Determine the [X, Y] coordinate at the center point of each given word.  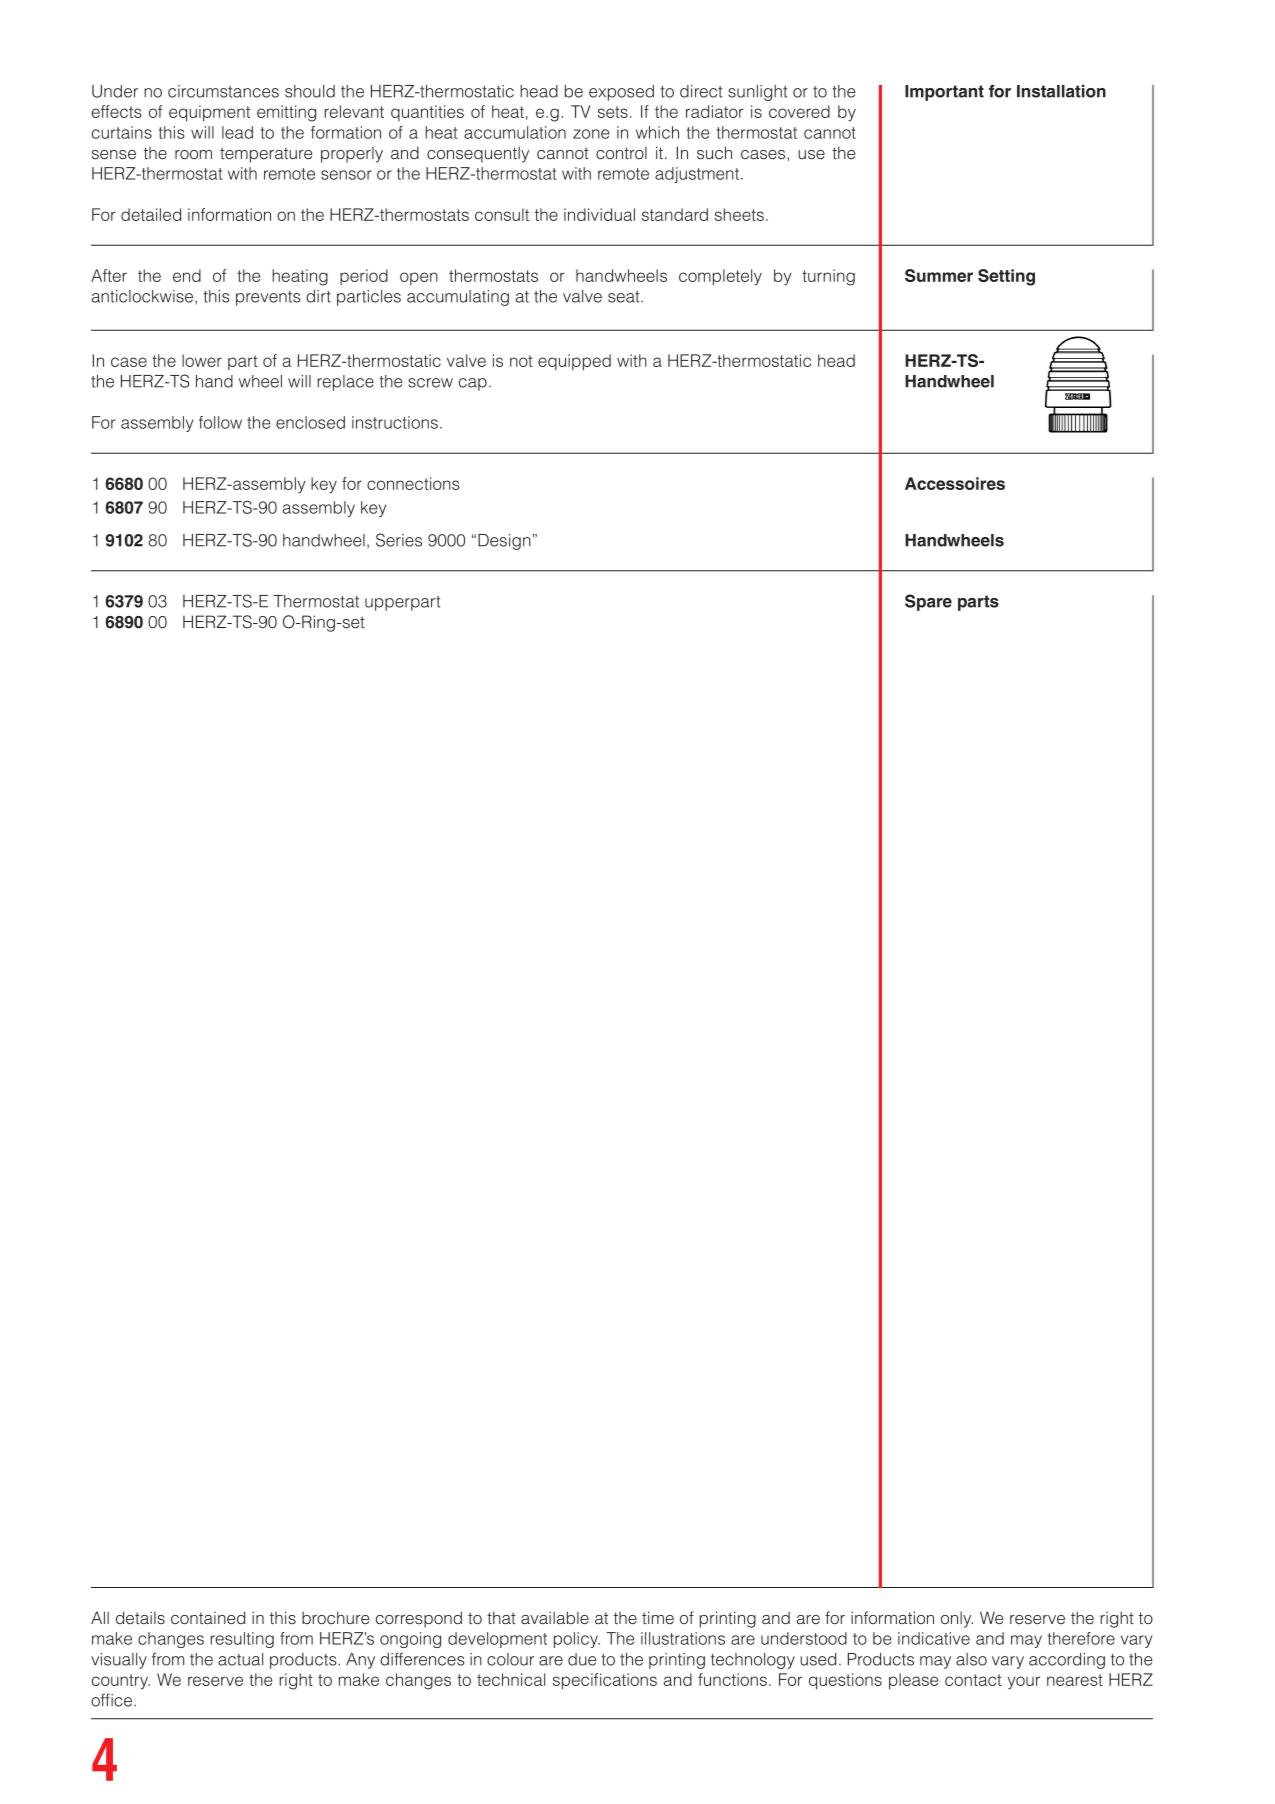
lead [237, 132]
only [957, 1619]
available [555, 1618]
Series [399, 540]
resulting [242, 1640]
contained [208, 1618]
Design [504, 542]
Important [944, 93]
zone [591, 134]
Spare [928, 602]
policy [577, 1640]
